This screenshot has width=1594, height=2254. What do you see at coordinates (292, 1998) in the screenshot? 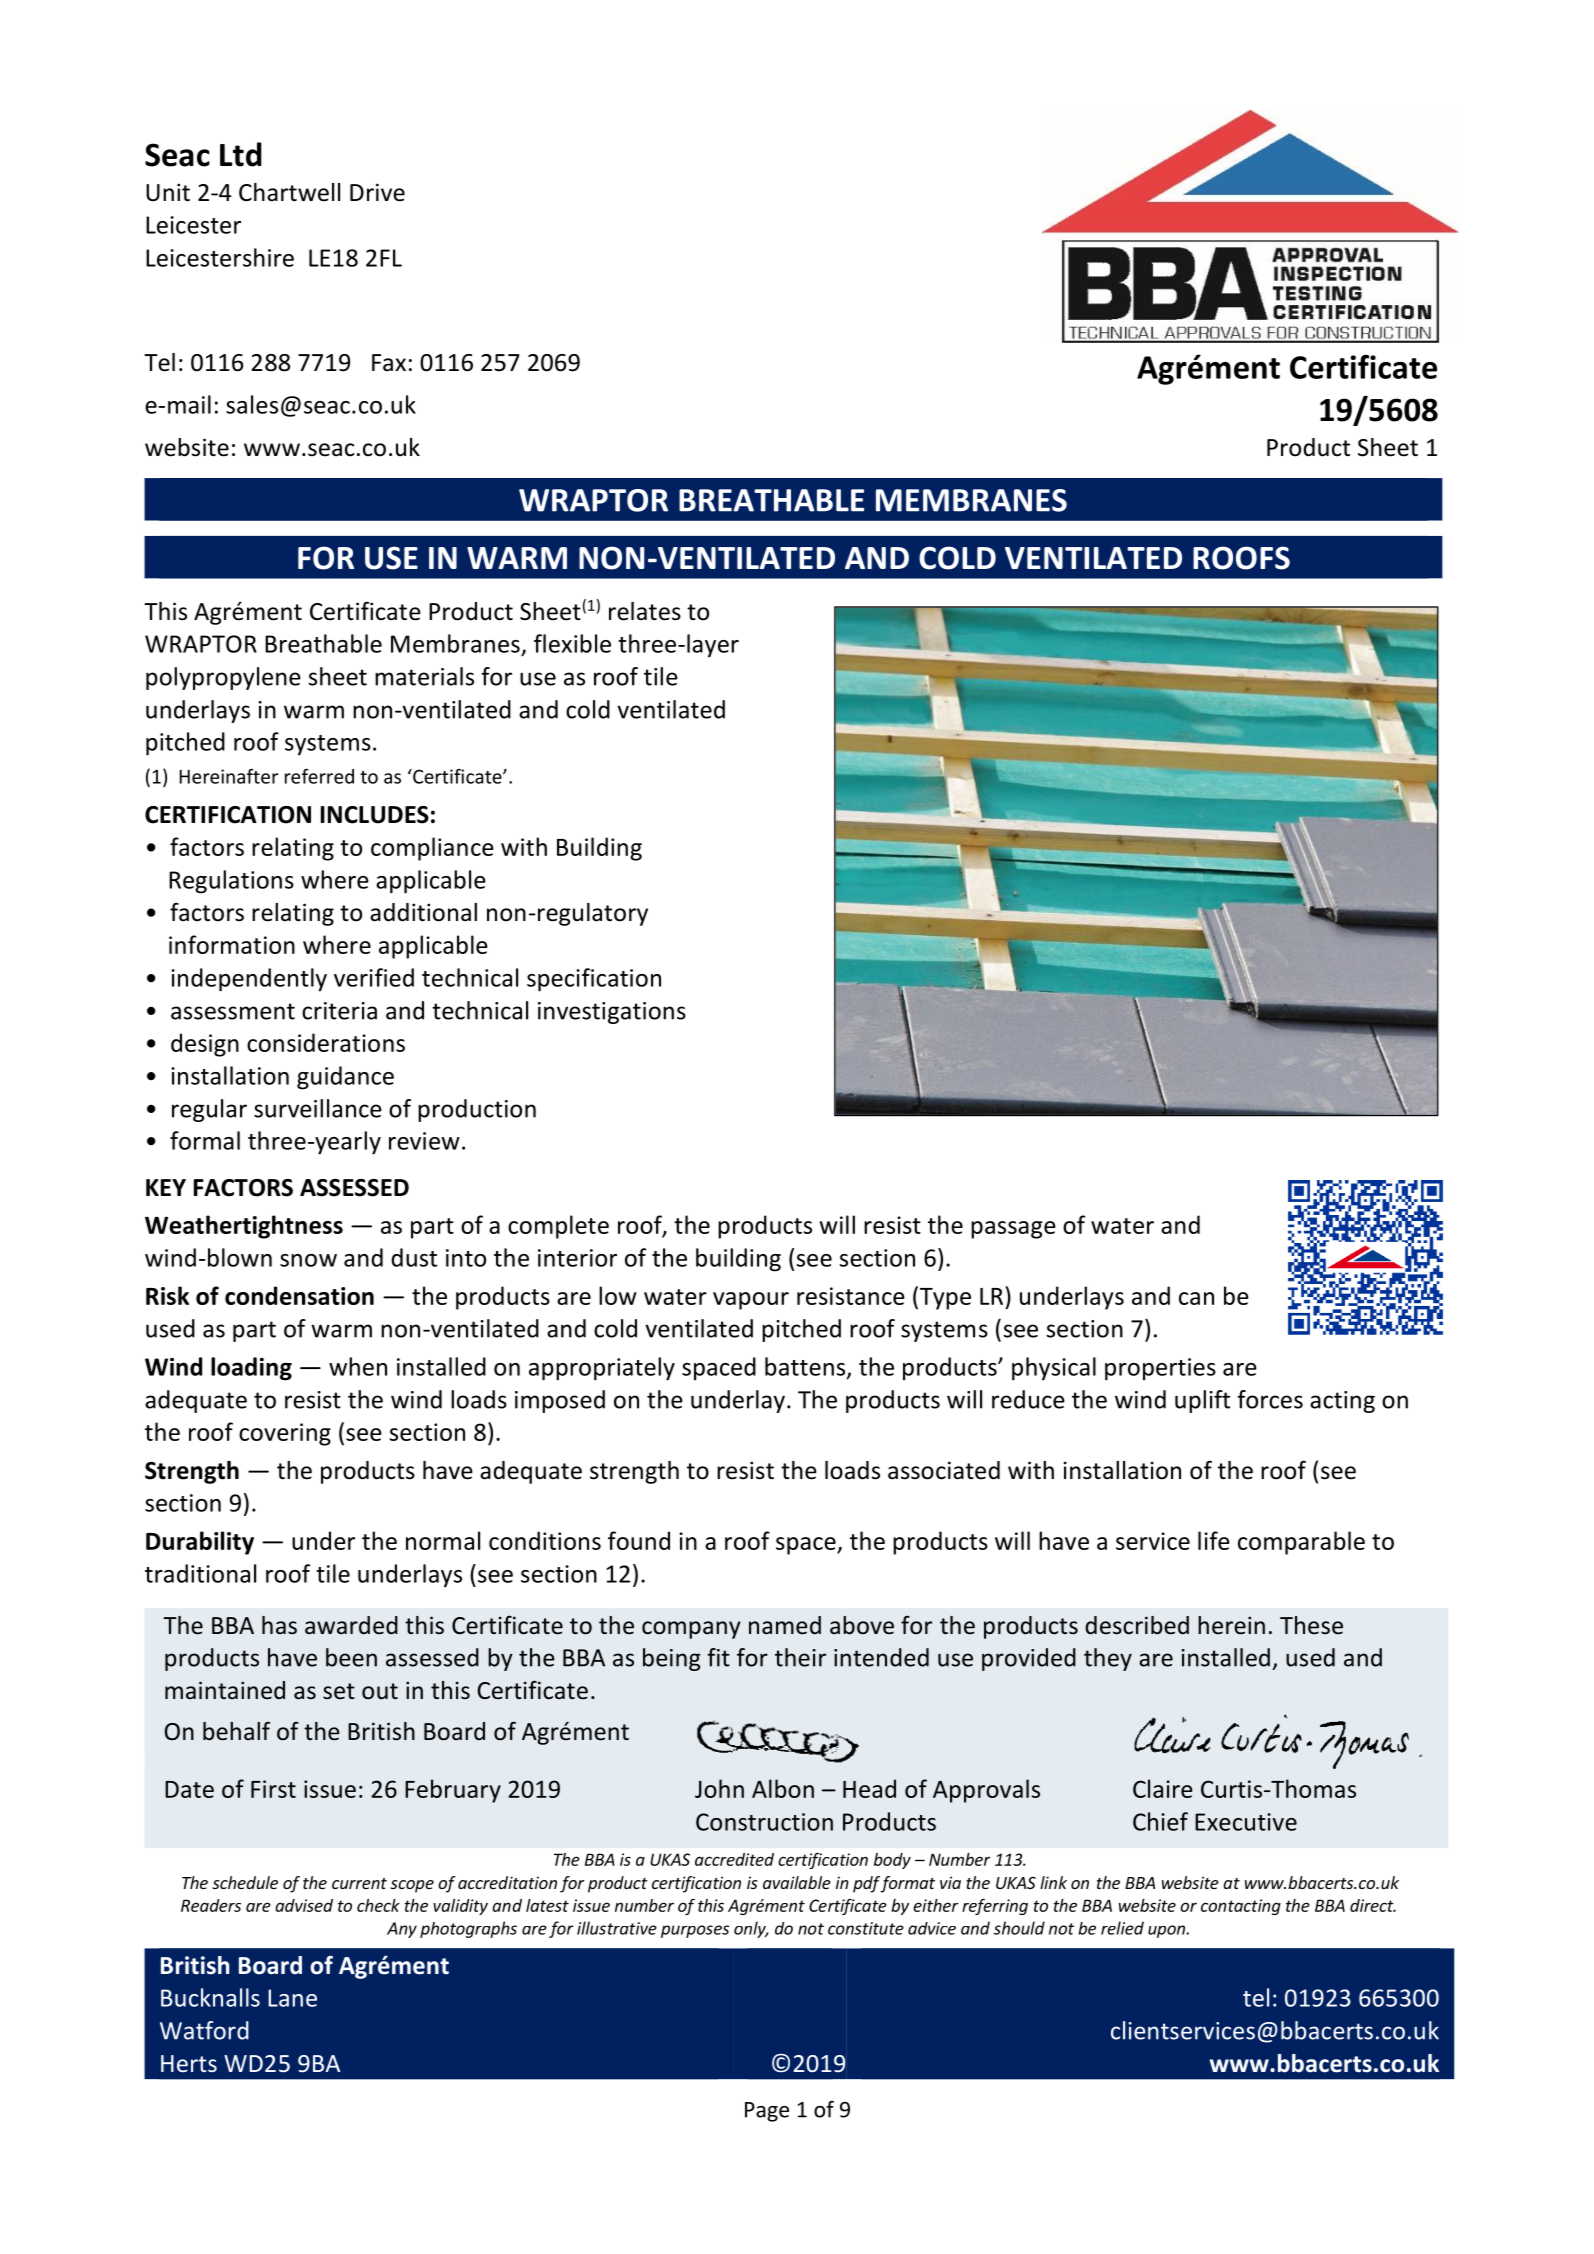
I see `Lane` at bounding box center [292, 1998].
